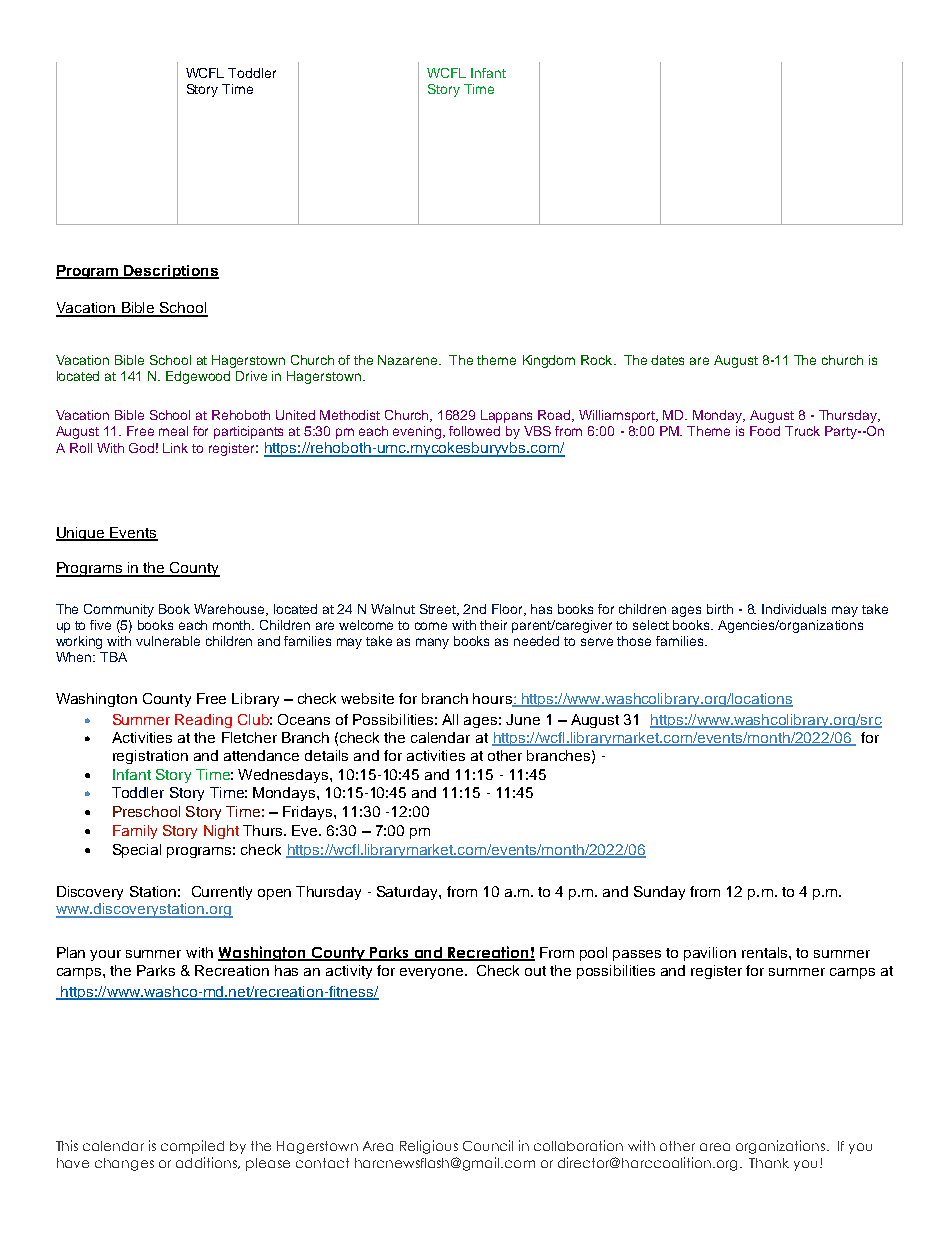 The image size is (952, 1233). I want to click on those, so click(634, 641).
